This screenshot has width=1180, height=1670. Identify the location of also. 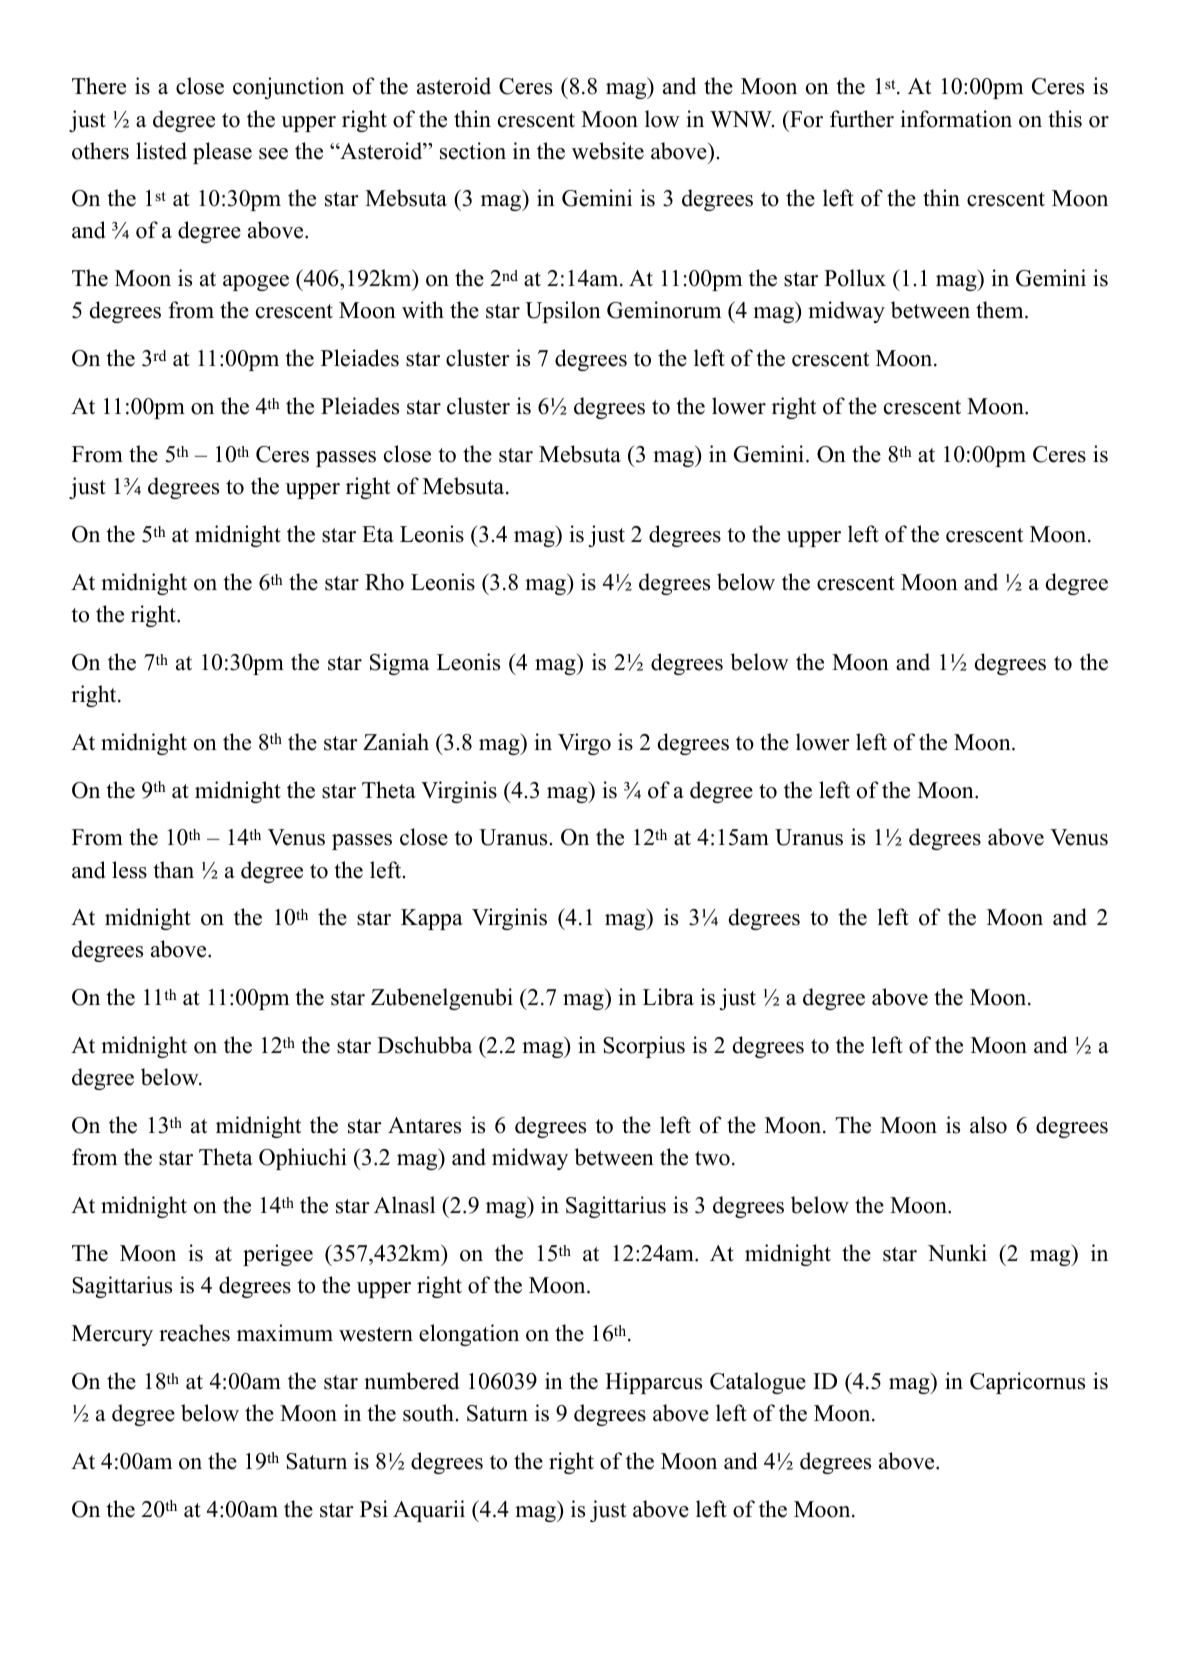
(988, 1125).
